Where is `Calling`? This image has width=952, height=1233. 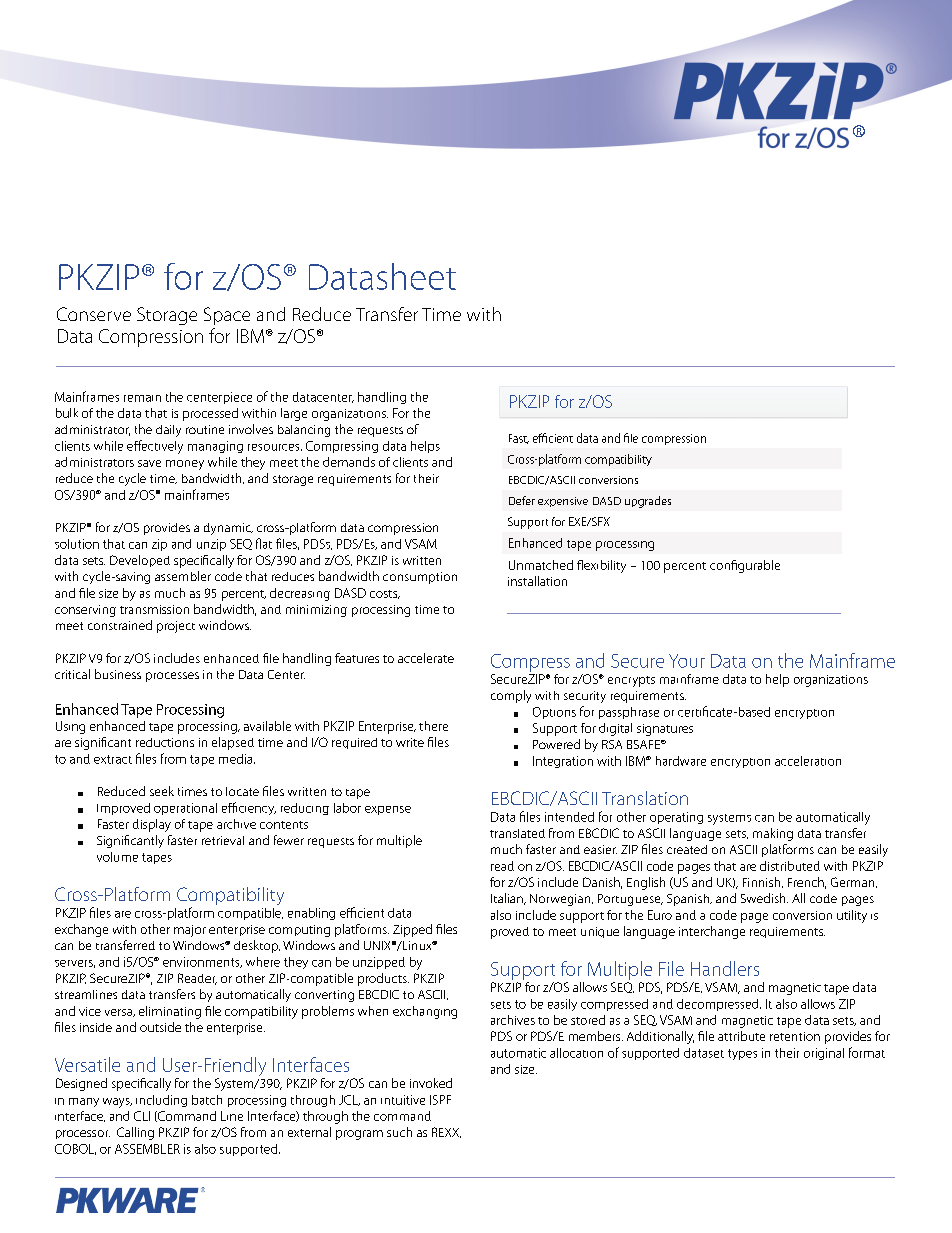 Calling is located at coordinates (135, 1133).
